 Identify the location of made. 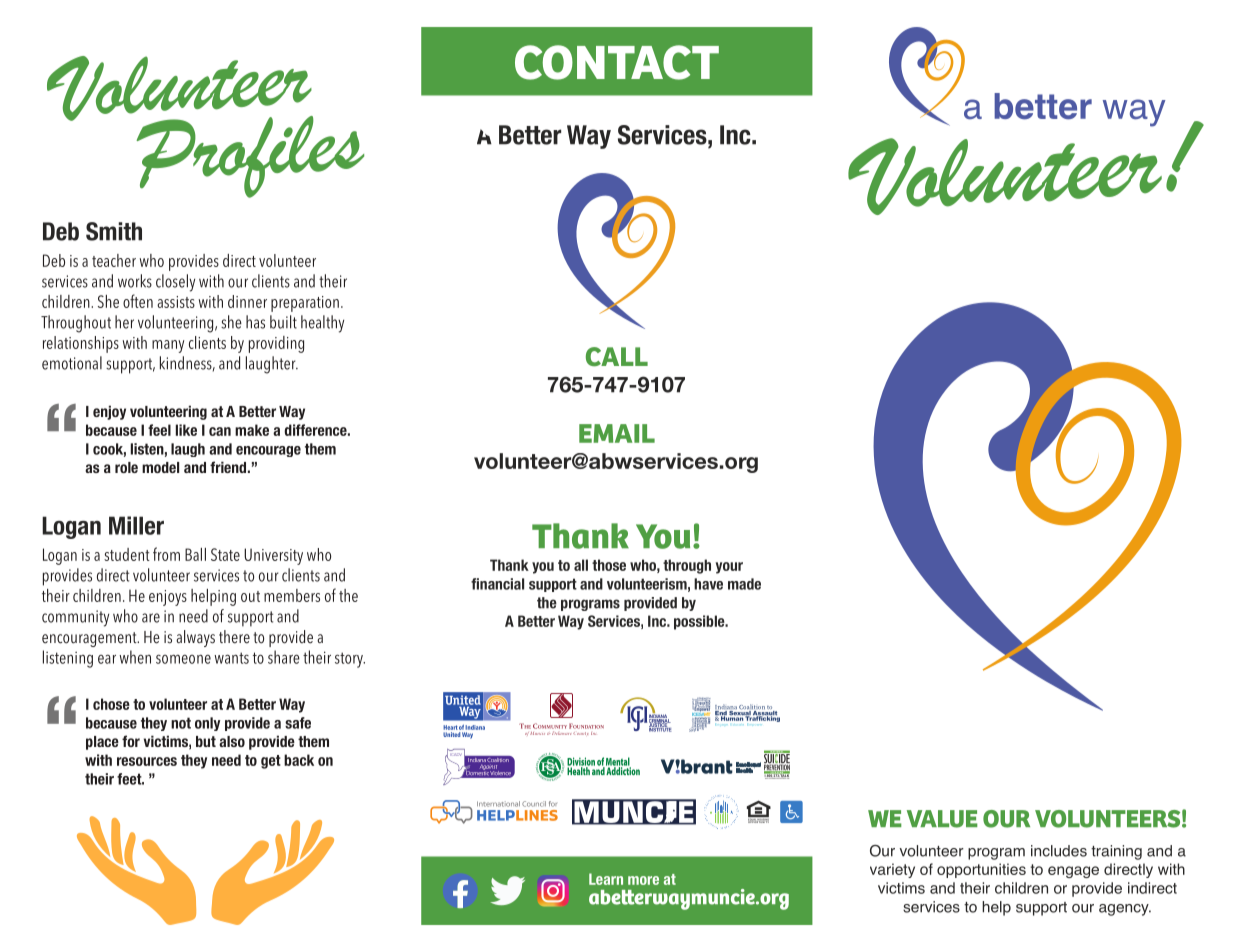
(744, 584).
